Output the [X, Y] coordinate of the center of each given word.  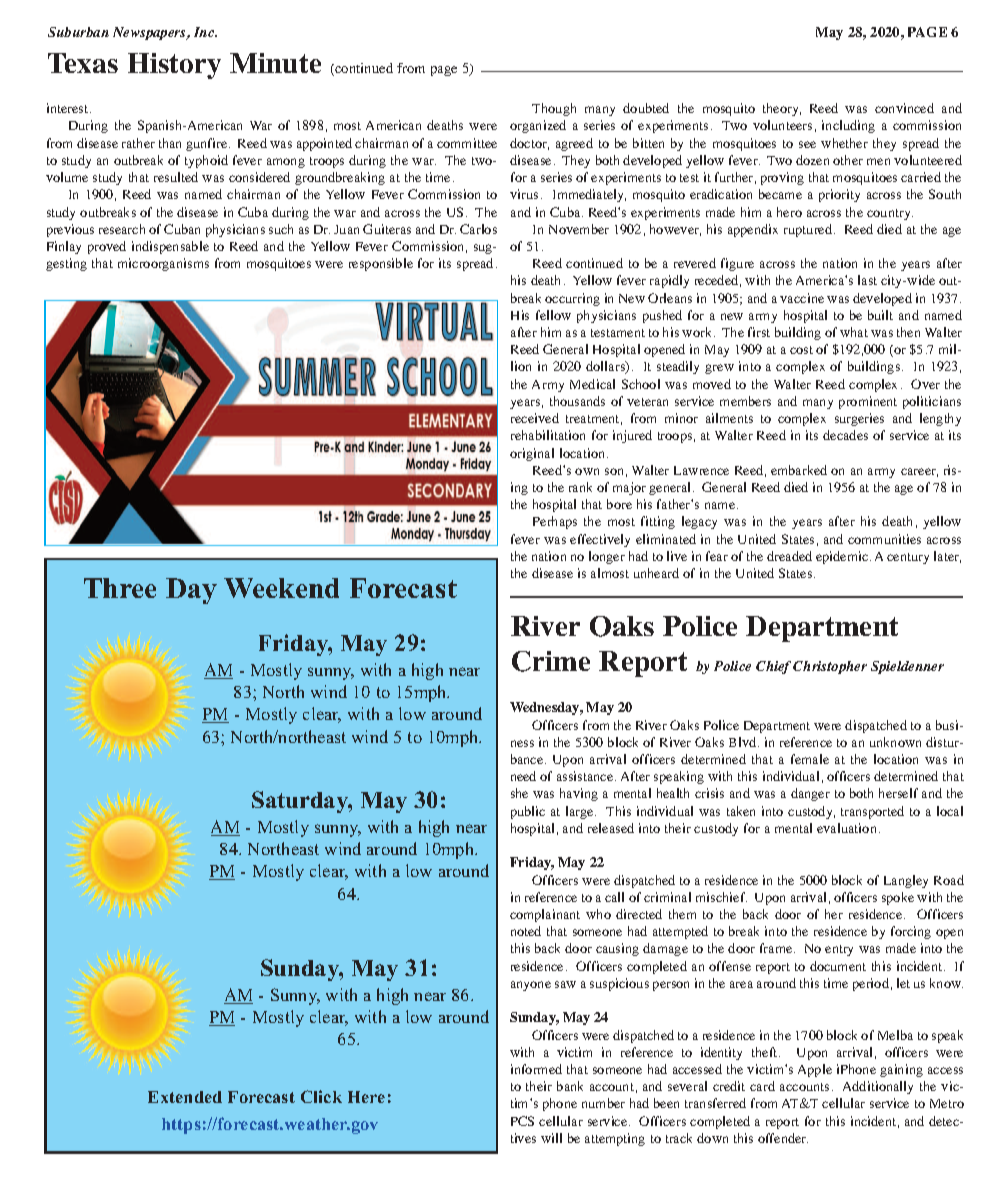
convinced [904, 108]
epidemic [842, 557]
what [854, 332]
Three [120, 588]
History [174, 66]
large [579, 812]
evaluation [846, 828]
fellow [553, 315]
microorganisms [163, 264]
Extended [185, 1097]
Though [554, 109]
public [528, 812]
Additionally [878, 1087]
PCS [522, 1121]
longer [607, 557]
